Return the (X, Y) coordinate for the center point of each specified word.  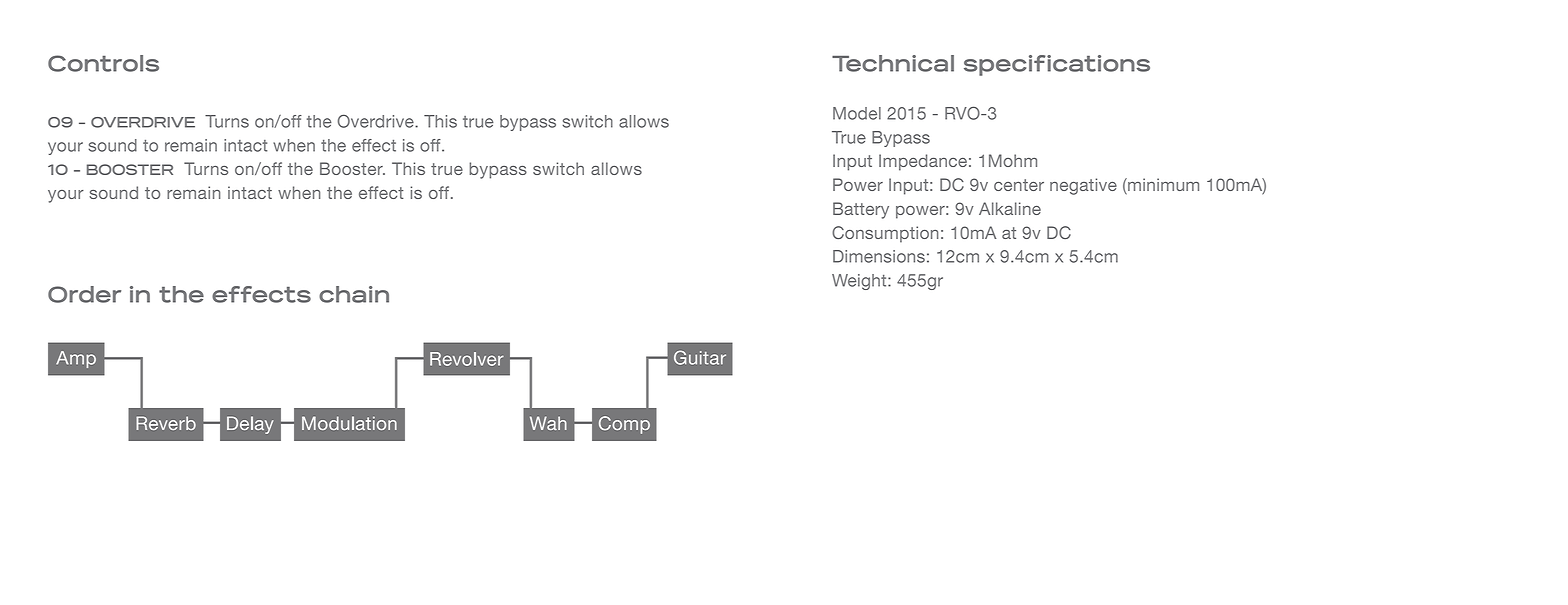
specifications (1057, 65)
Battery (861, 210)
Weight (860, 282)
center (1019, 185)
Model (857, 113)
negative (1083, 186)
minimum (1162, 186)
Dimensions (879, 256)
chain (354, 294)
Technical (893, 63)
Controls (103, 63)
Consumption (885, 234)
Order (84, 294)
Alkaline (1010, 208)
